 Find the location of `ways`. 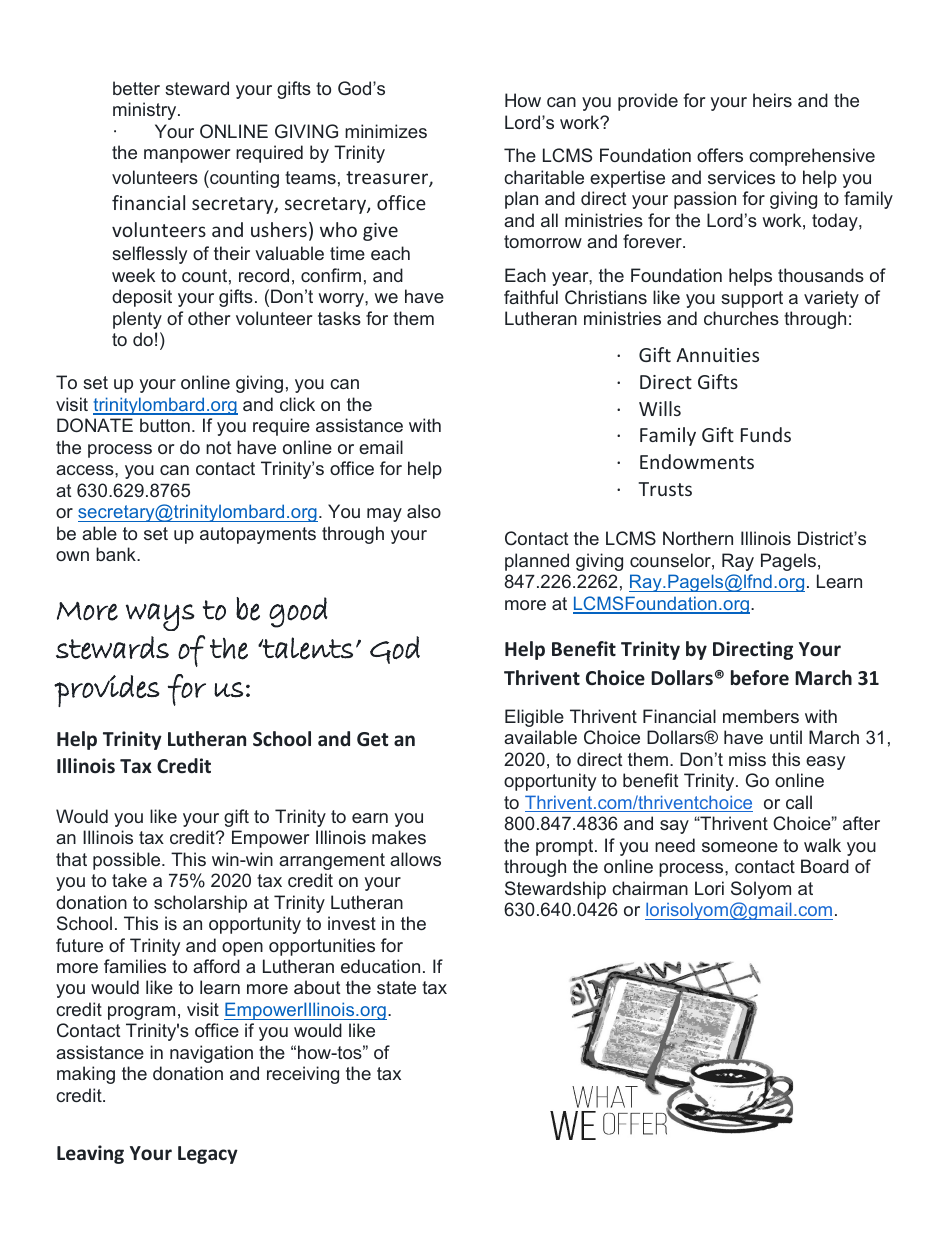

ways is located at coordinates (160, 617).
